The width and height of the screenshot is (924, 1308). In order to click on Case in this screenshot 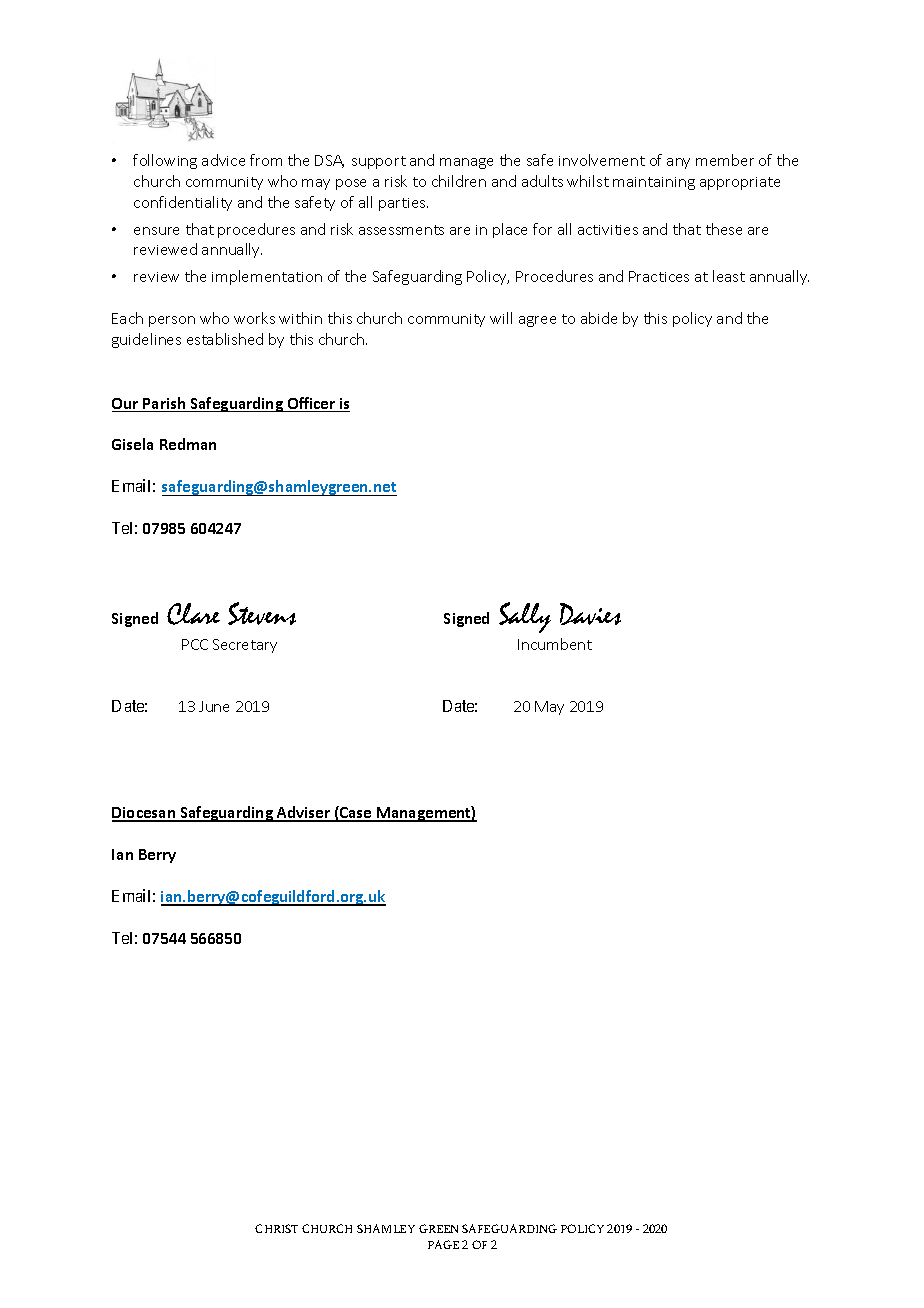, I will do `click(356, 813)`.
